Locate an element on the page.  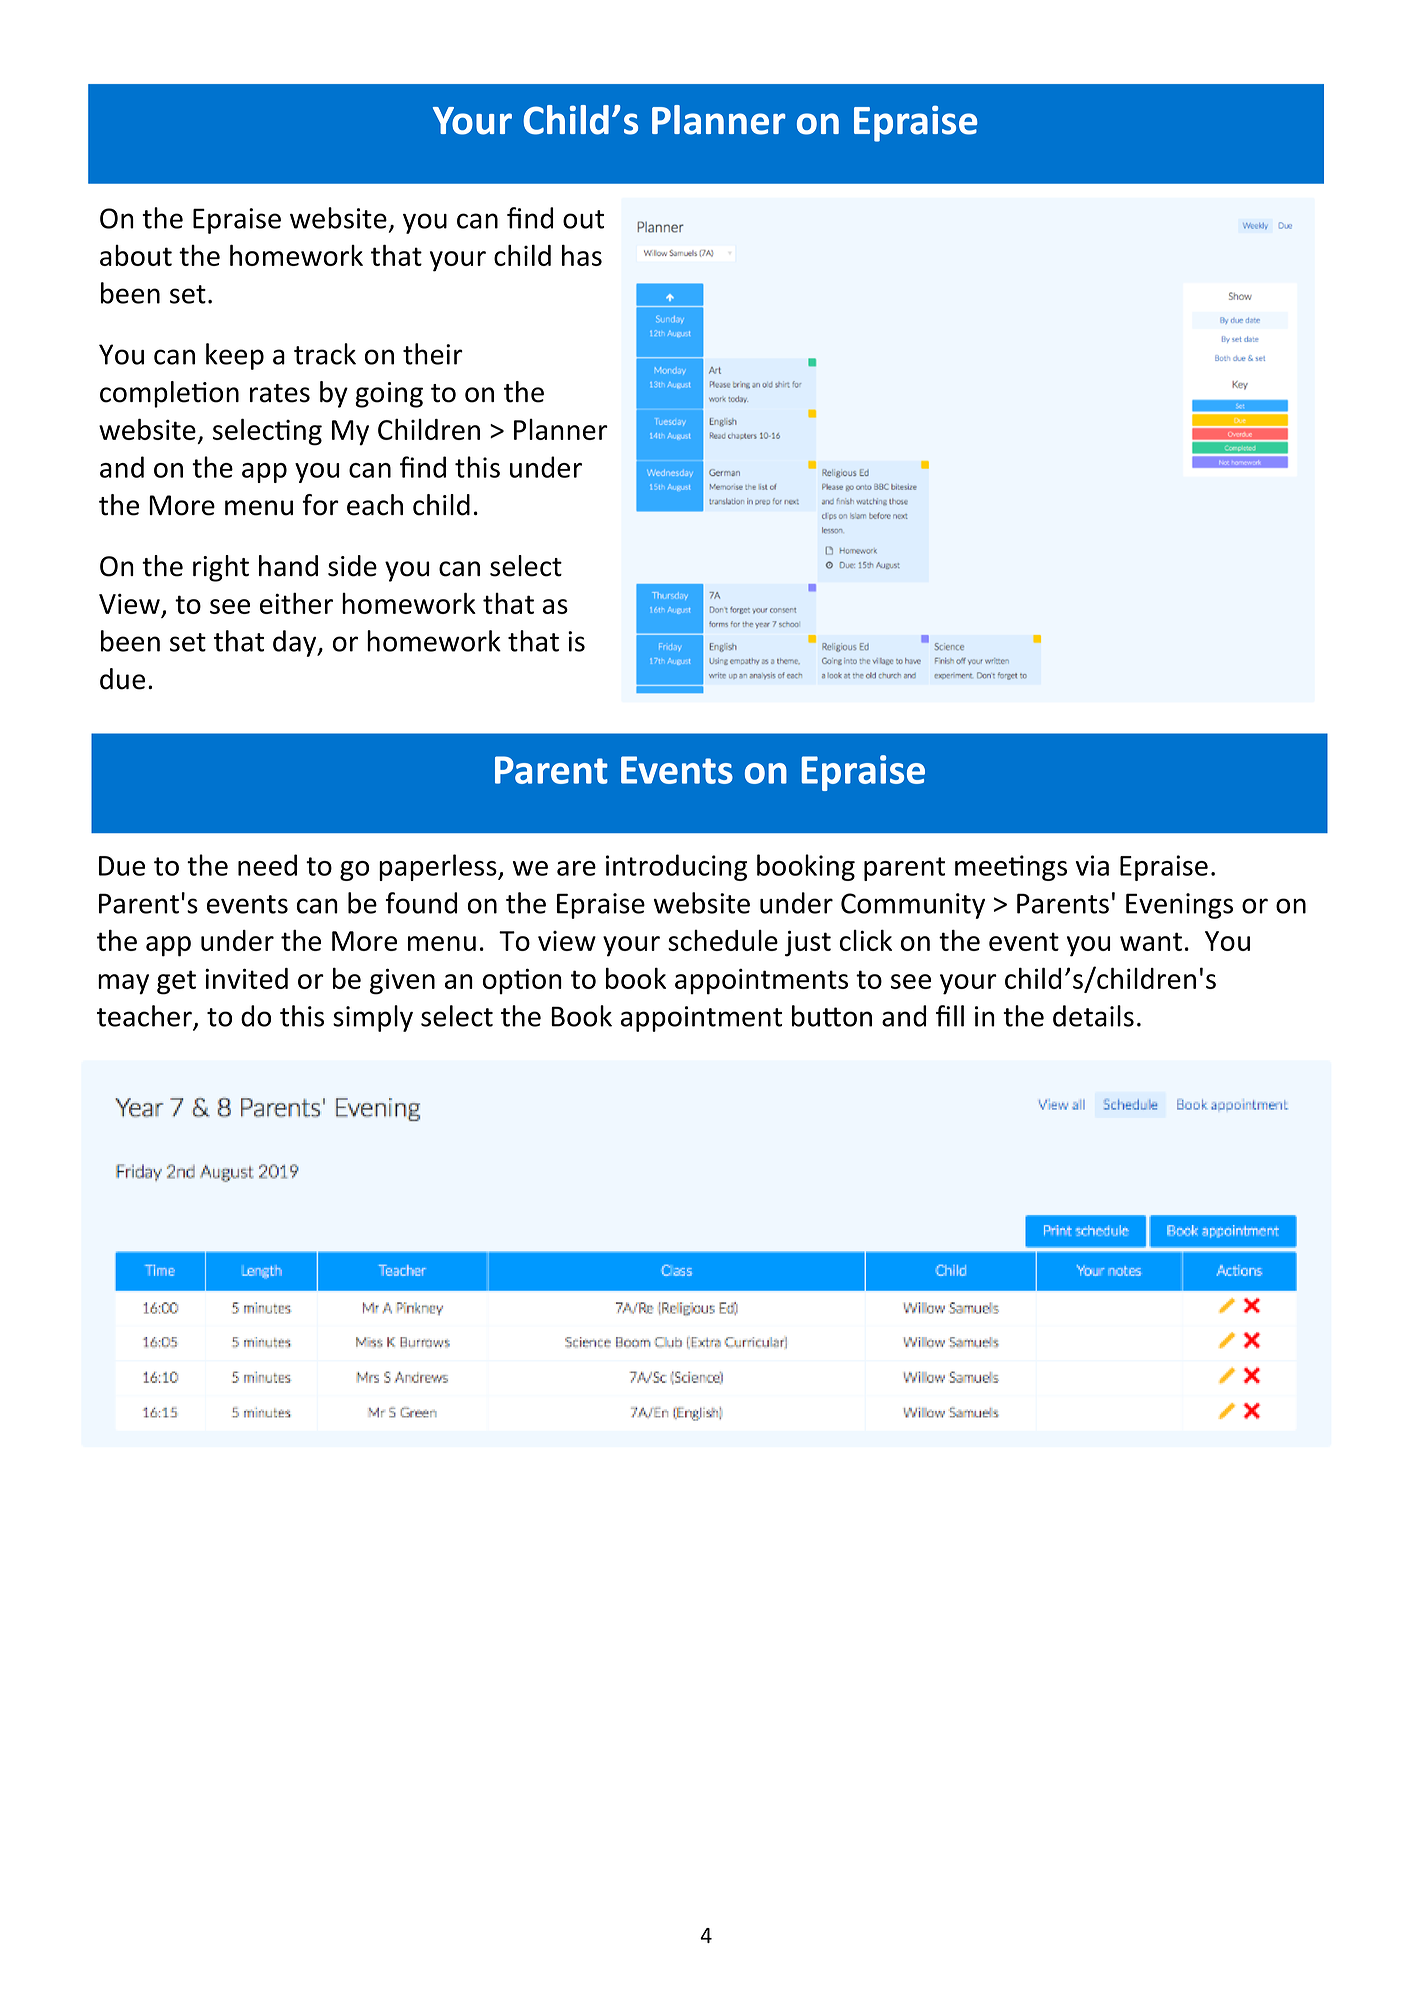
has is located at coordinates (582, 255).
